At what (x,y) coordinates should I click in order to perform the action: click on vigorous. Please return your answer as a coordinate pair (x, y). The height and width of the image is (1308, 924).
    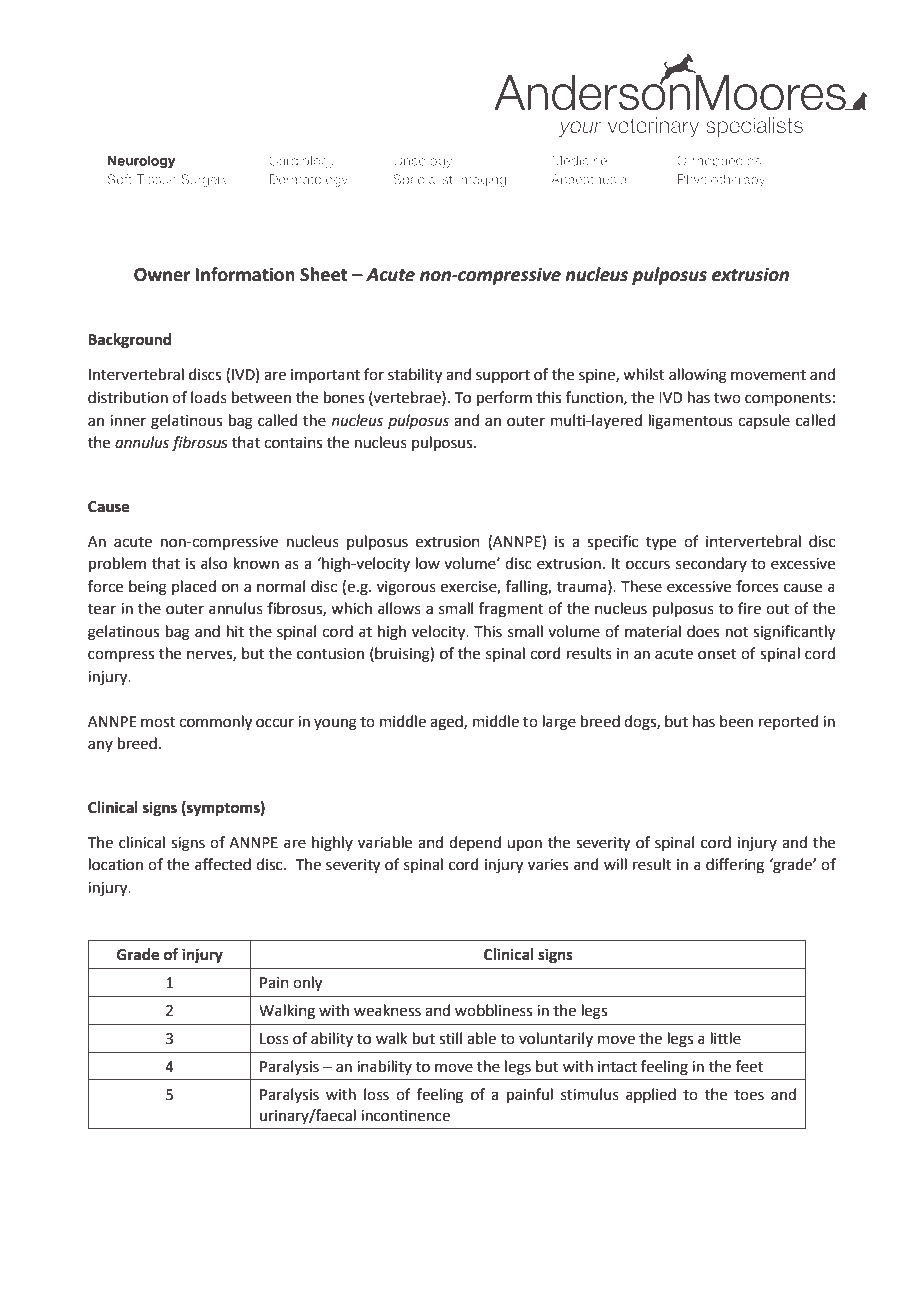
    Looking at the image, I should click on (406, 588).
